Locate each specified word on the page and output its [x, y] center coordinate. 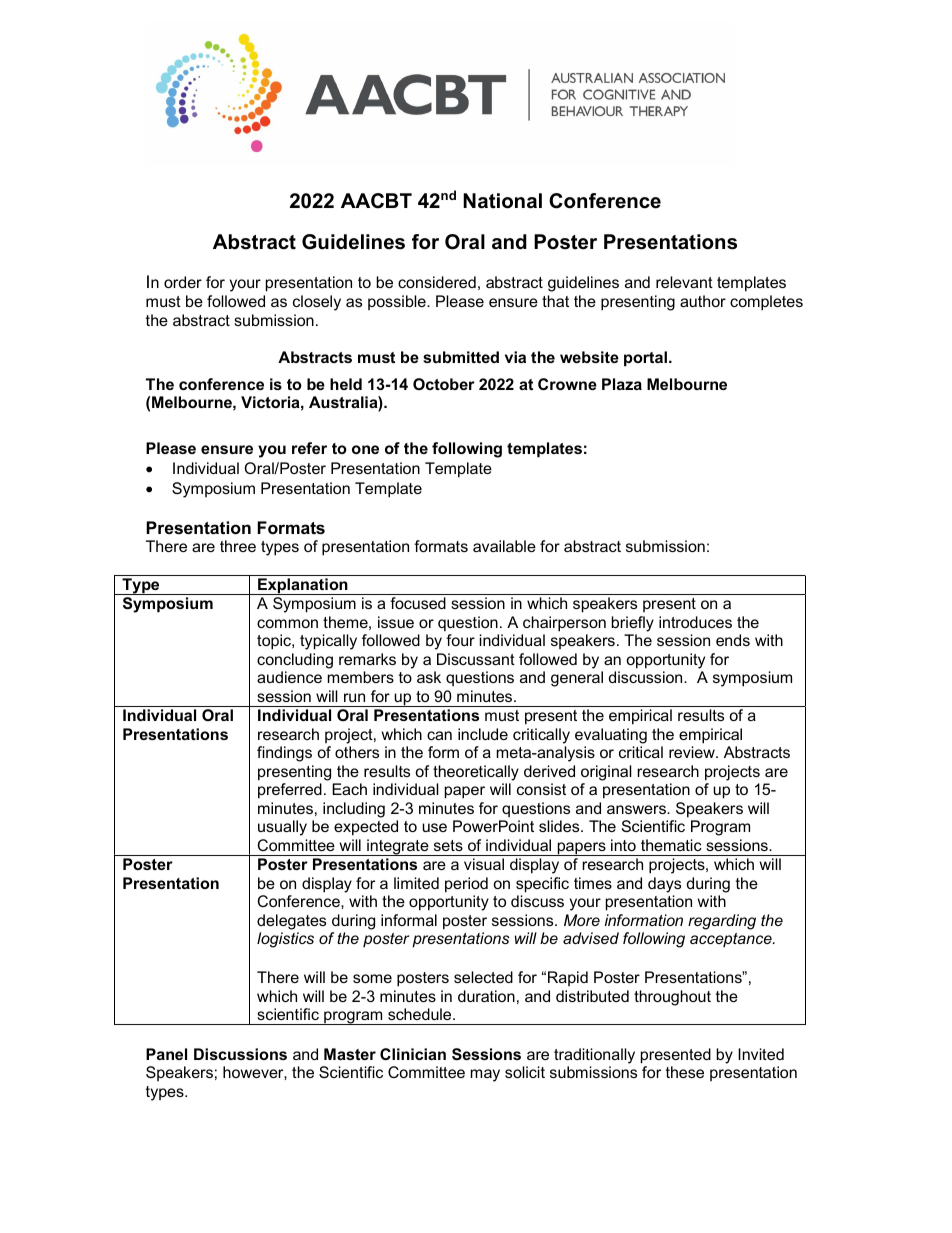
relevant [684, 282]
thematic [671, 845]
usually [282, 828]
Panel [166, 1054]
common [287, 623]
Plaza [622, 384]
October [444, 384]
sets [448, 845]
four [460, 640]
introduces [695, 622]
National [502, 201]
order [183, 282]
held [346, 384]
